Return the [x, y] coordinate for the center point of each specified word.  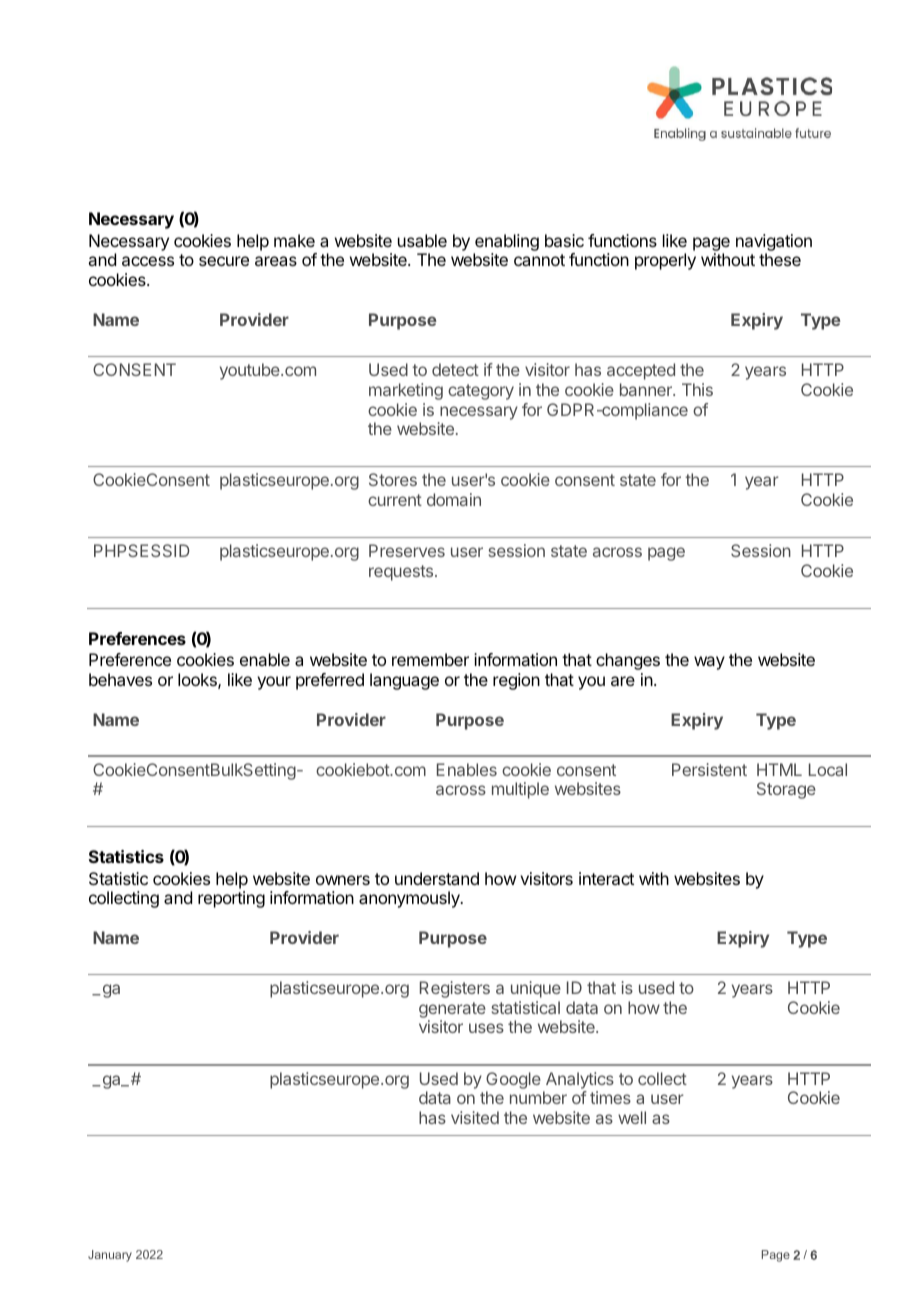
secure [224, 261]
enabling [506, 244]
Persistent [709, 769]
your [274, 683]
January [110, 1256]
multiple [520, 790]
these [780, 259]
